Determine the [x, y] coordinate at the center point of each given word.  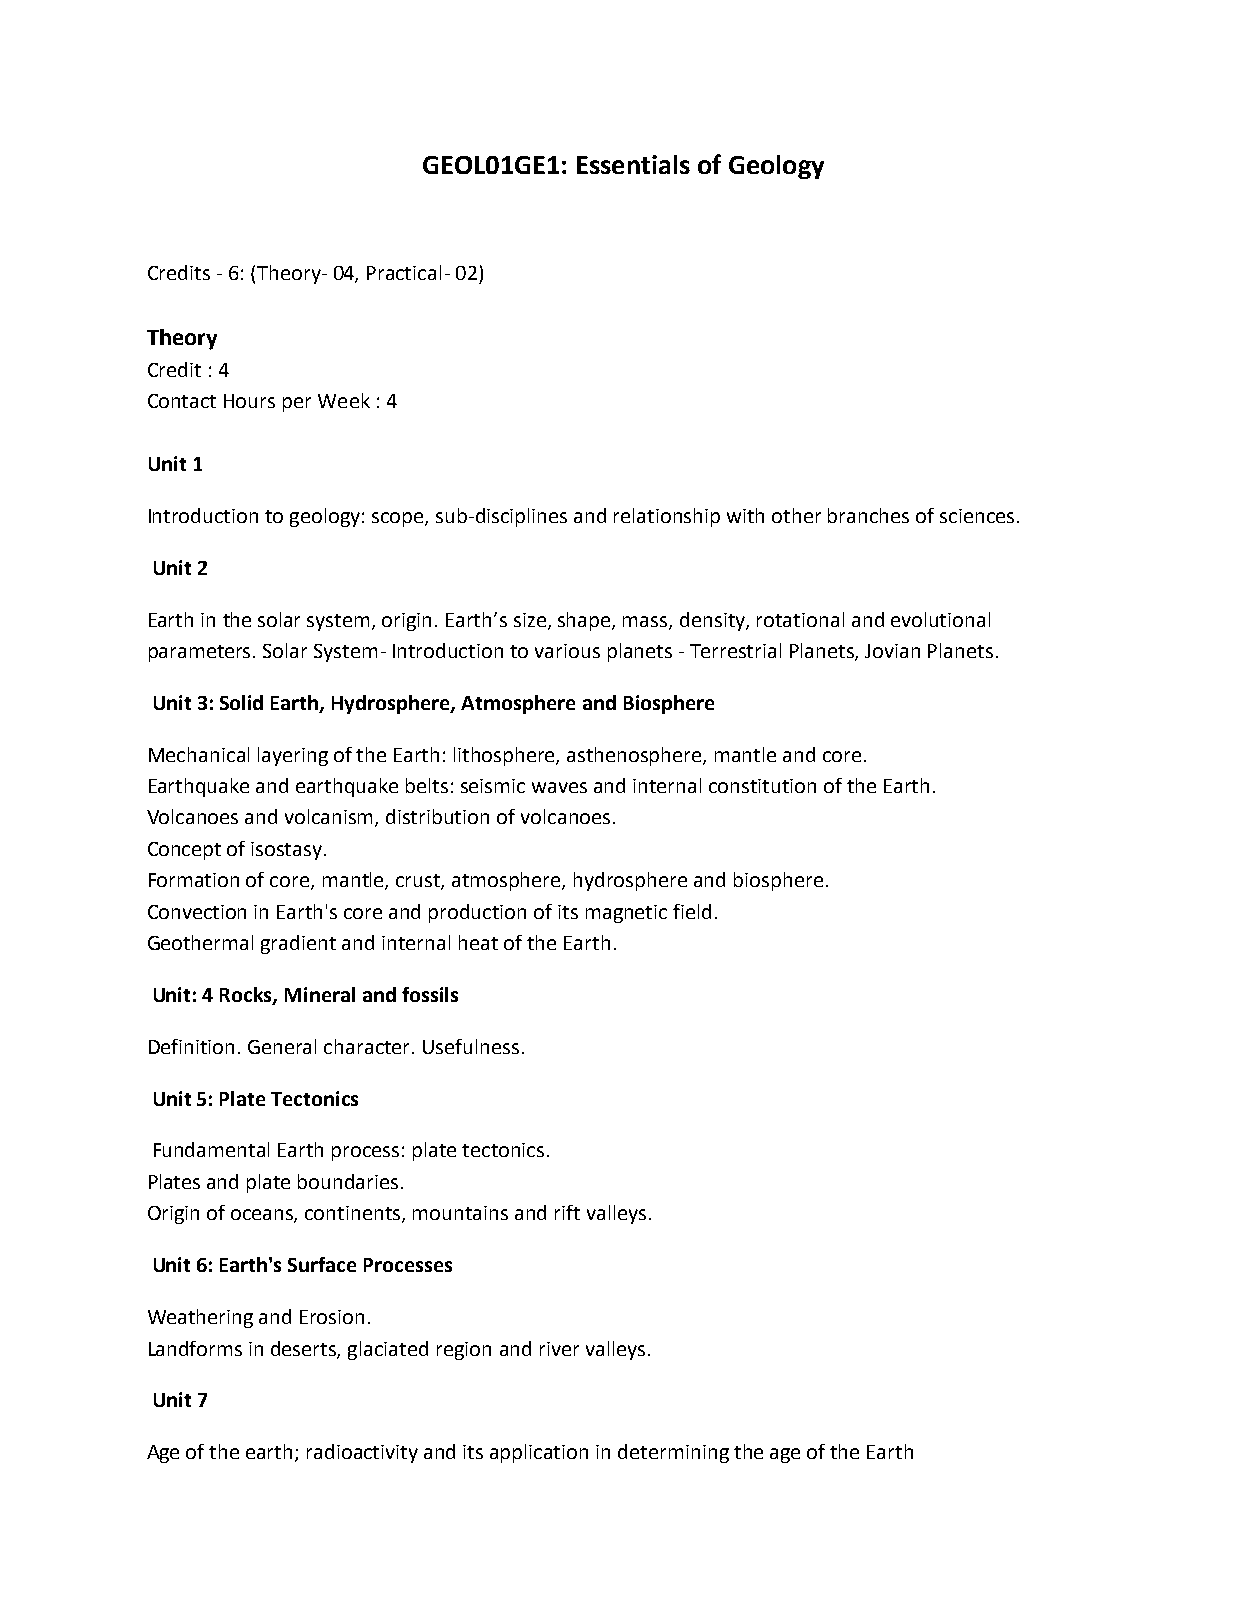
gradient [298, 944]
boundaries [348, 1181]
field [692, 911]
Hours [249, 401]
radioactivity [362, 1453]
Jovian [892, 651]
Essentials [633, 164]
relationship [667, 517]
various [567, 651]
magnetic [626, 914]
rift [567, 1212]
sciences [977, 516]
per [297, 404]
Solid [241, 702]
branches [868, 515]
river [559, 1349]
